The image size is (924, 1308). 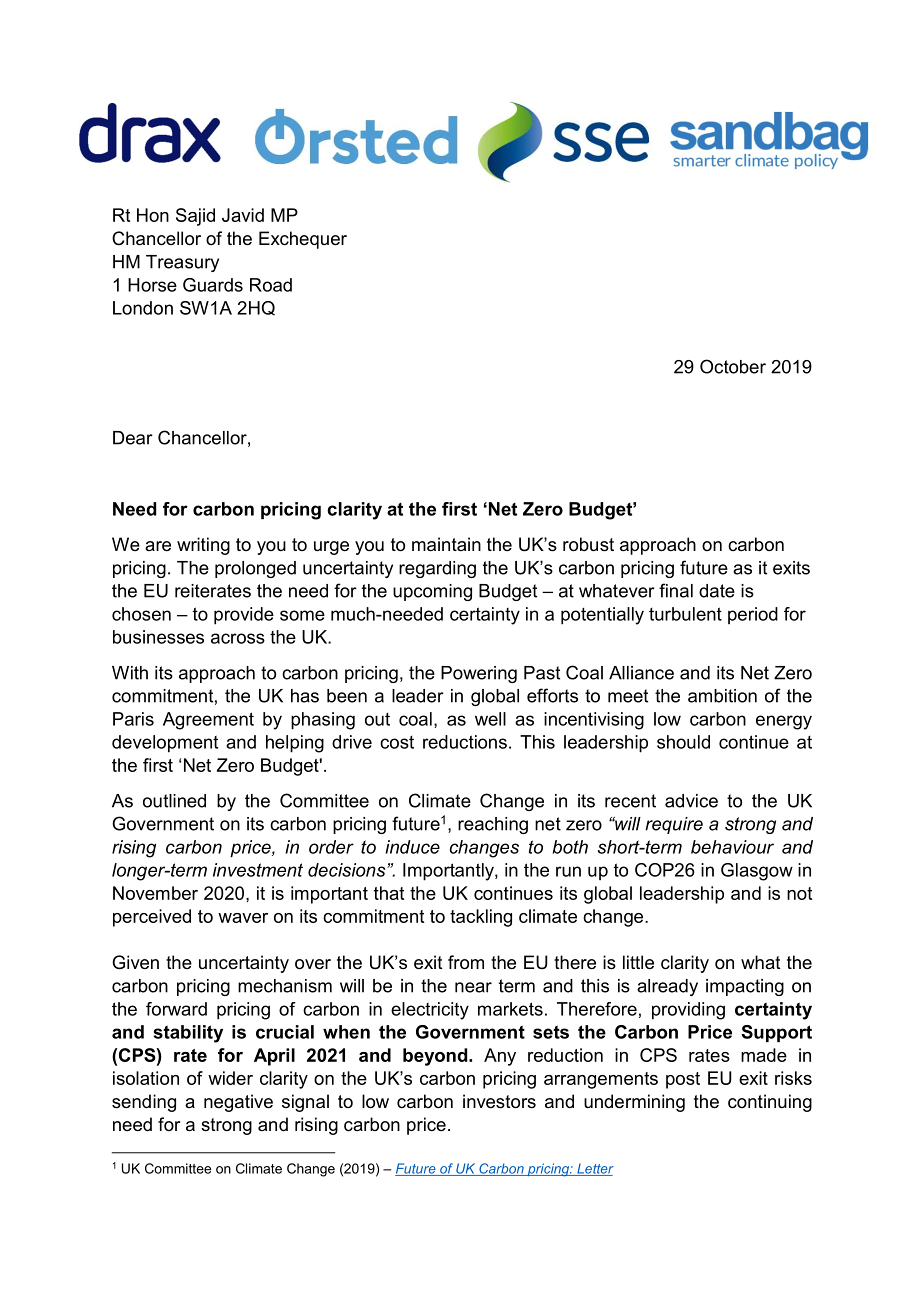 What do you see at coordinates (499, 1101) in the page?
I see `investors` at bounding box center [499, 1101].
